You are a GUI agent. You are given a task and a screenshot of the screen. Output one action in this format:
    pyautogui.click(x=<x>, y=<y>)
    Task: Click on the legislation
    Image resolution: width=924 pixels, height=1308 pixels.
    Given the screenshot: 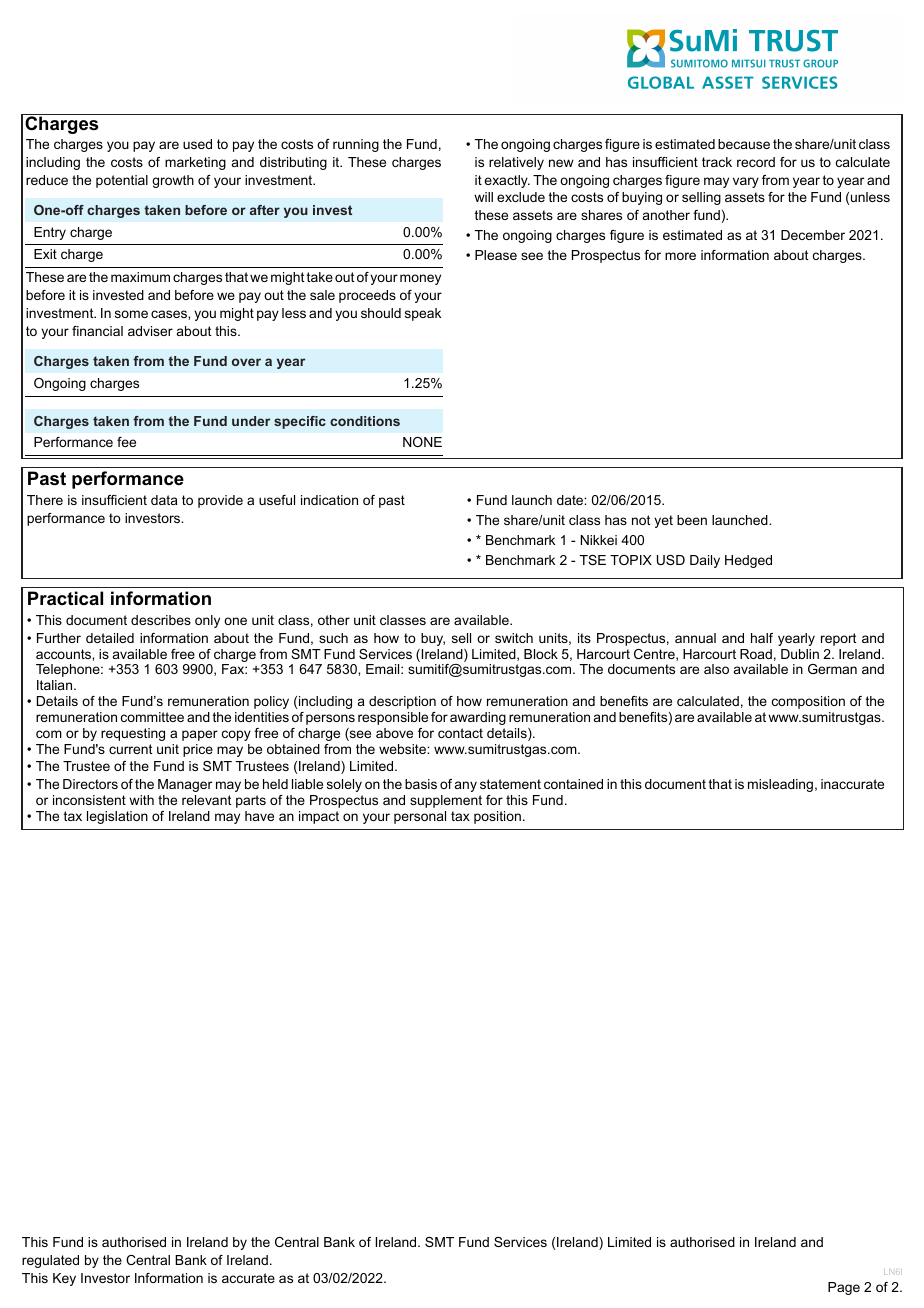 What is the action you would take?
    pyautogui.click(x=117, y=817)
